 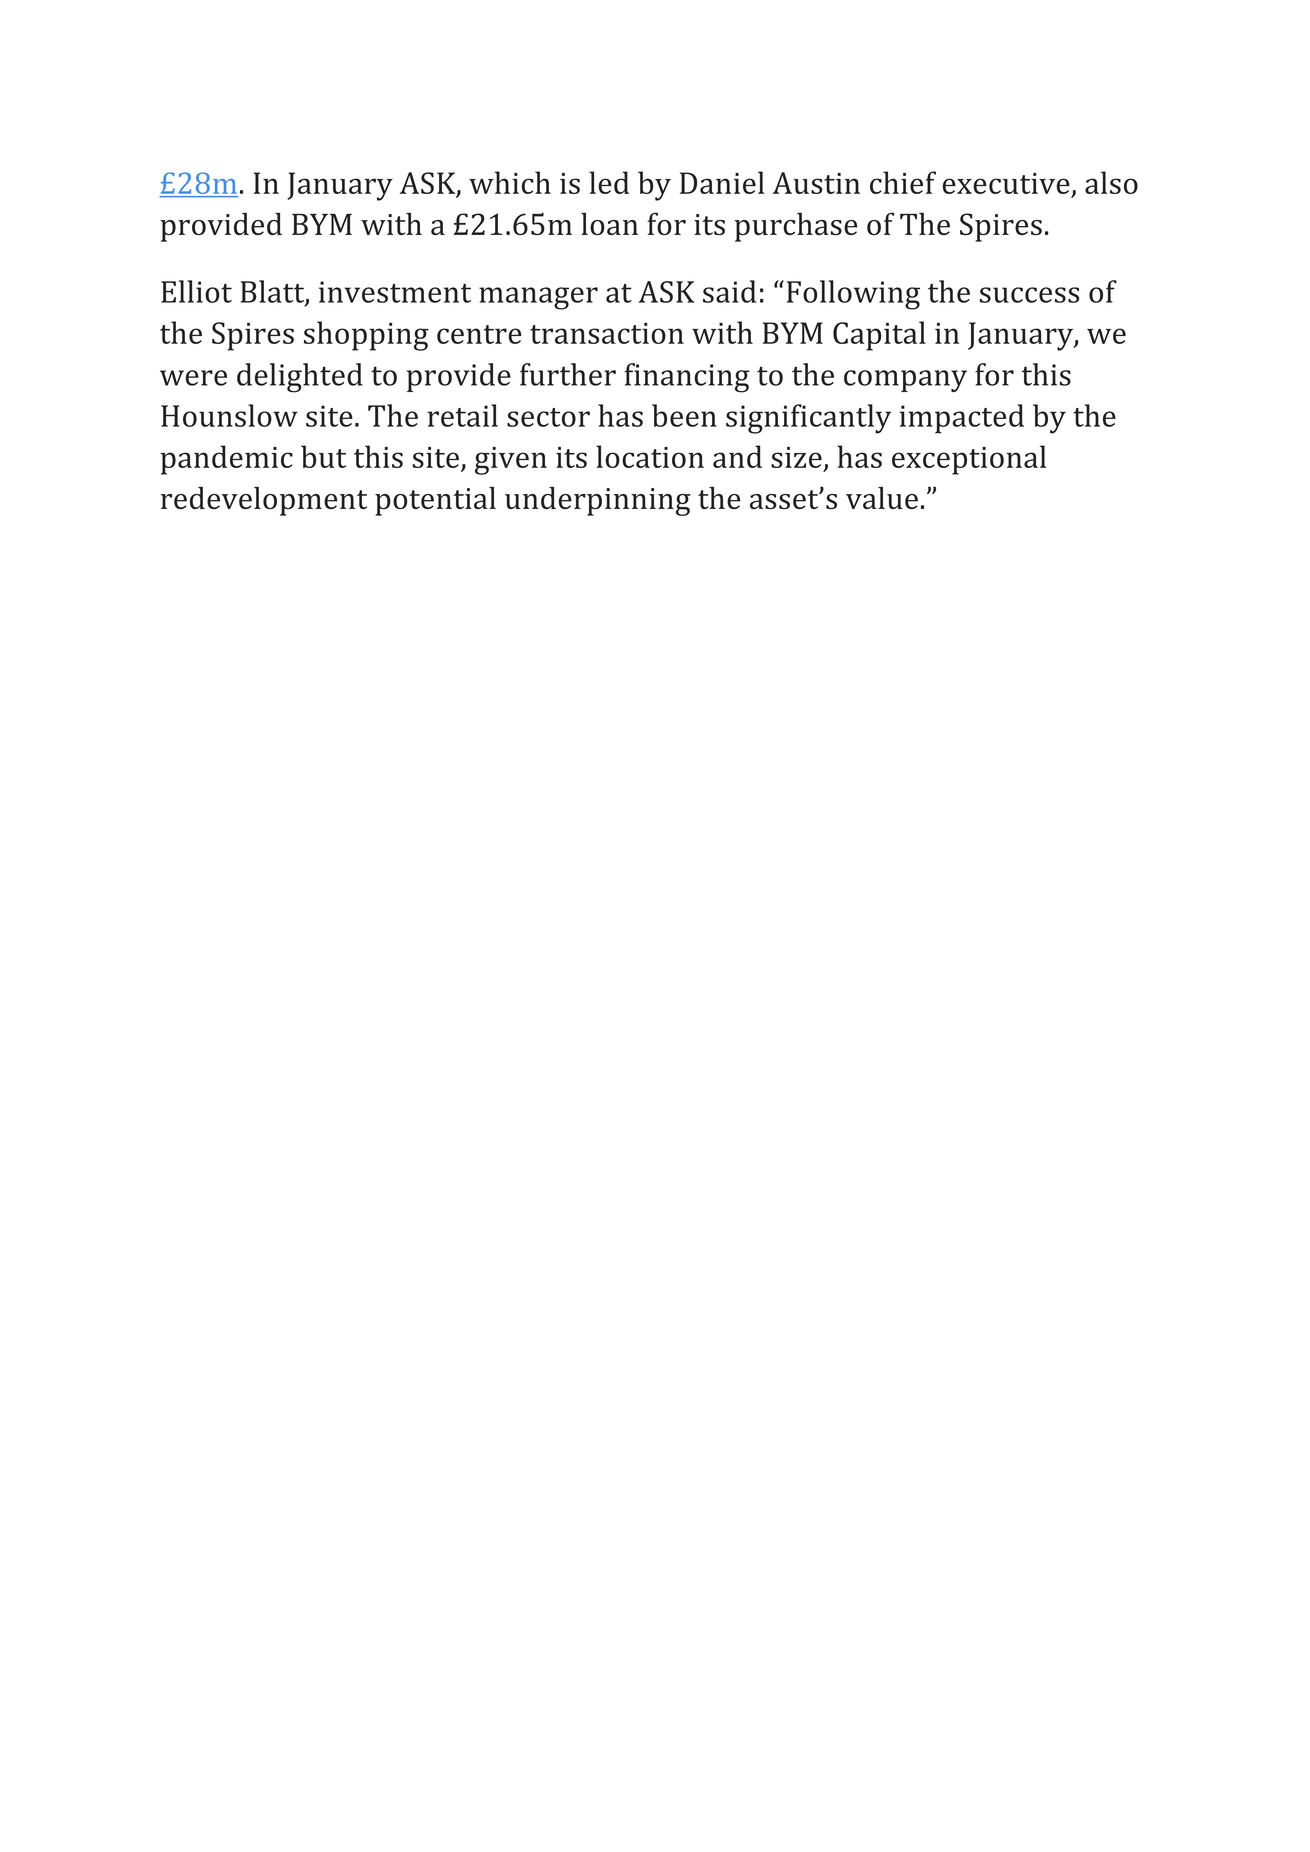 What do you see at coordinates (510, 182) in the screenshot?
I see `which` at bounding box center [510, 182].
